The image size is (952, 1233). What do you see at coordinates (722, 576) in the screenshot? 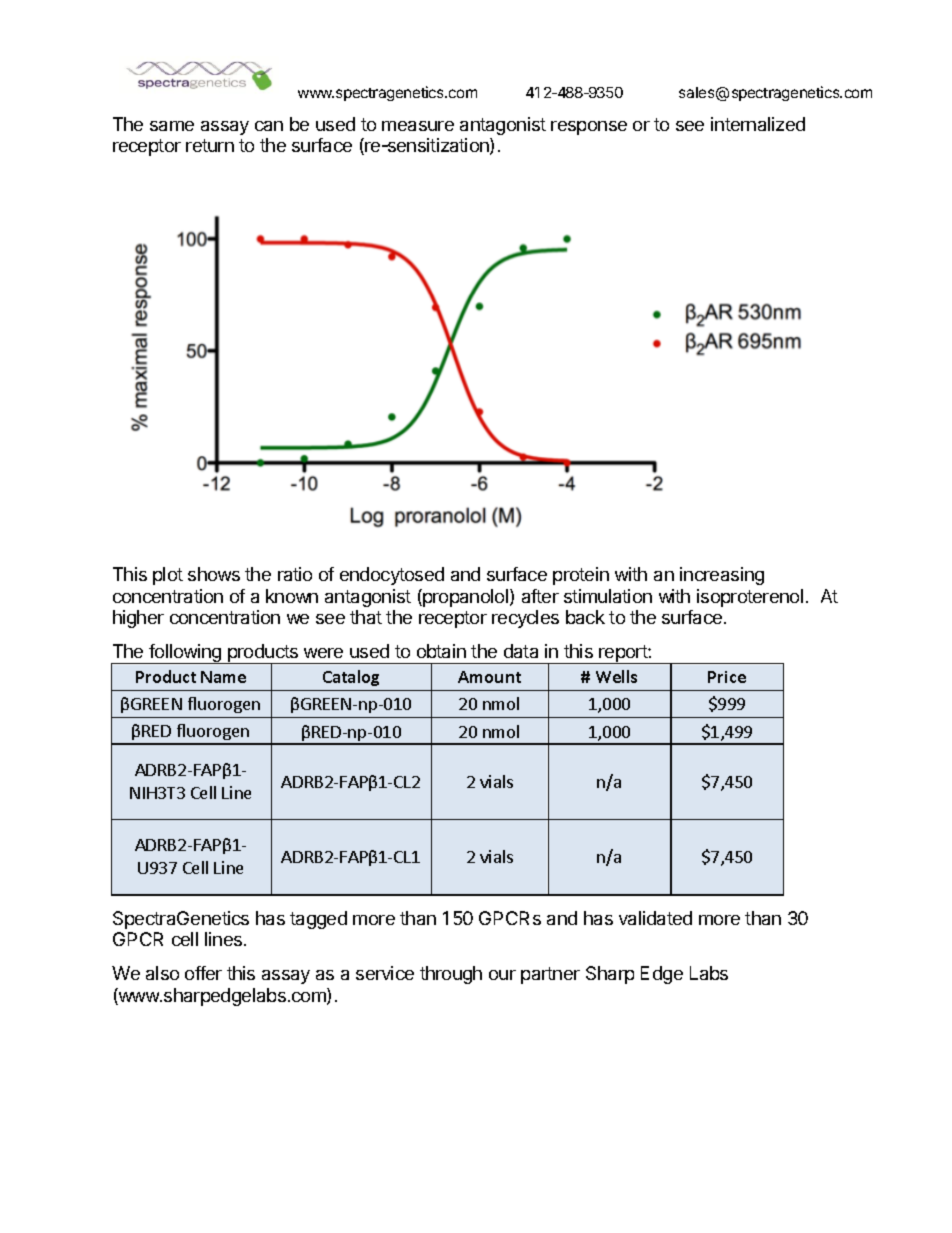
I see `increasing` at bounding box center [722, 576].
